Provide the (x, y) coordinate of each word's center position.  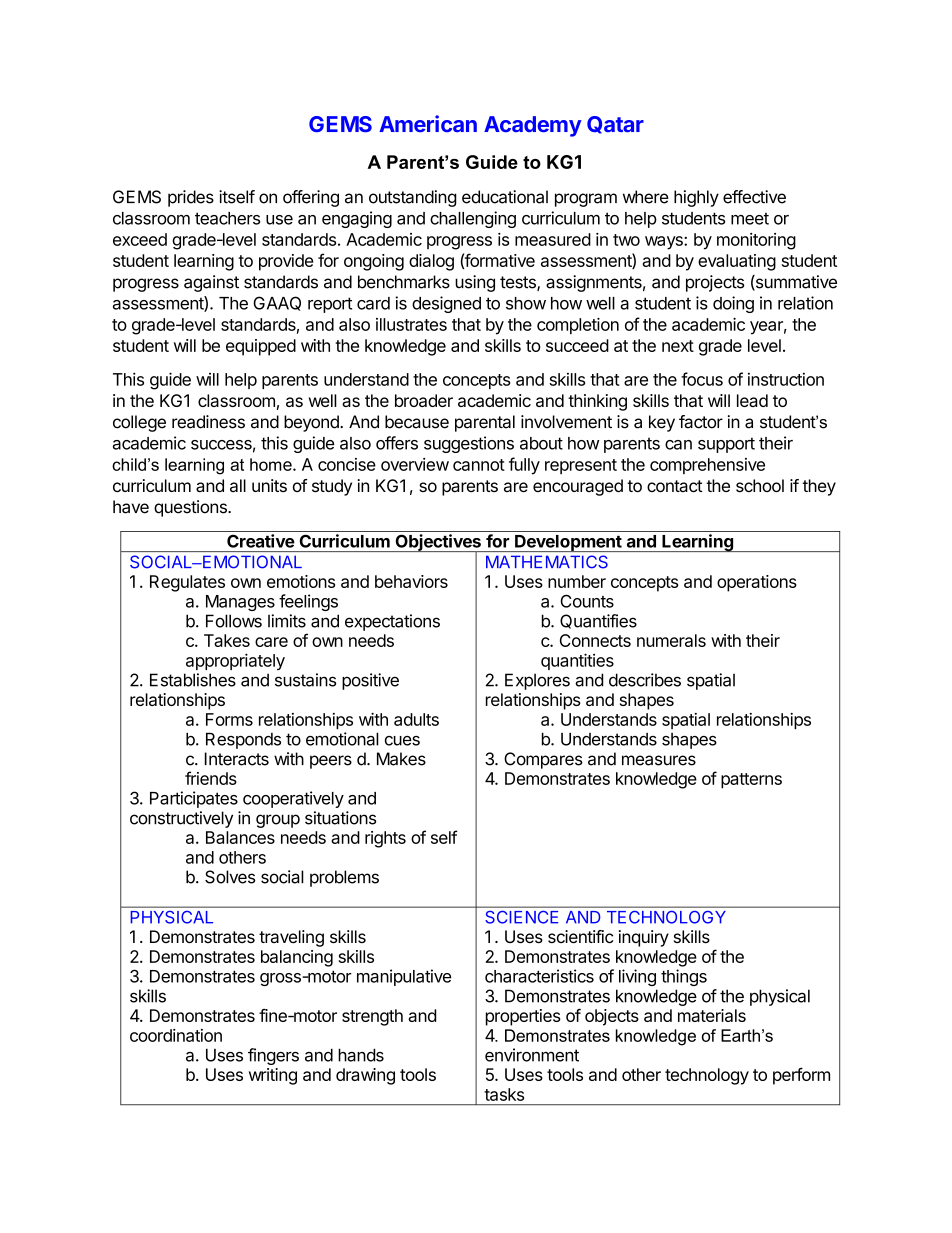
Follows (234, 621)
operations (757, 583)
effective (754, 197)
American (428, 123)
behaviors (411, 581)
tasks (504, 1094)
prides (191, 198)
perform (801, 1076)
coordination (176, 1035)
